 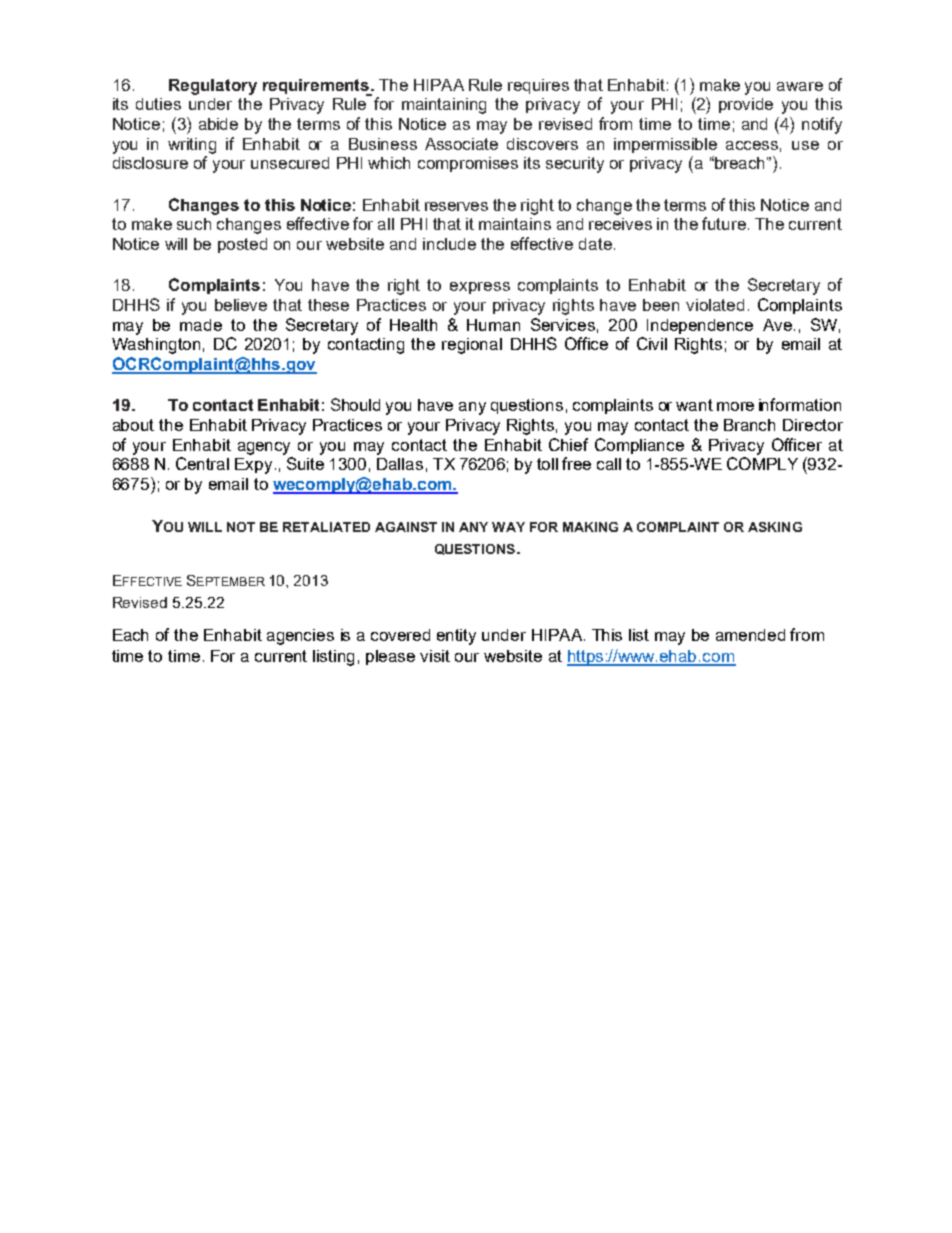 What do you see at coordinates (750, 635) in the image?
I see `amended` at bounding box center [750, 635].
